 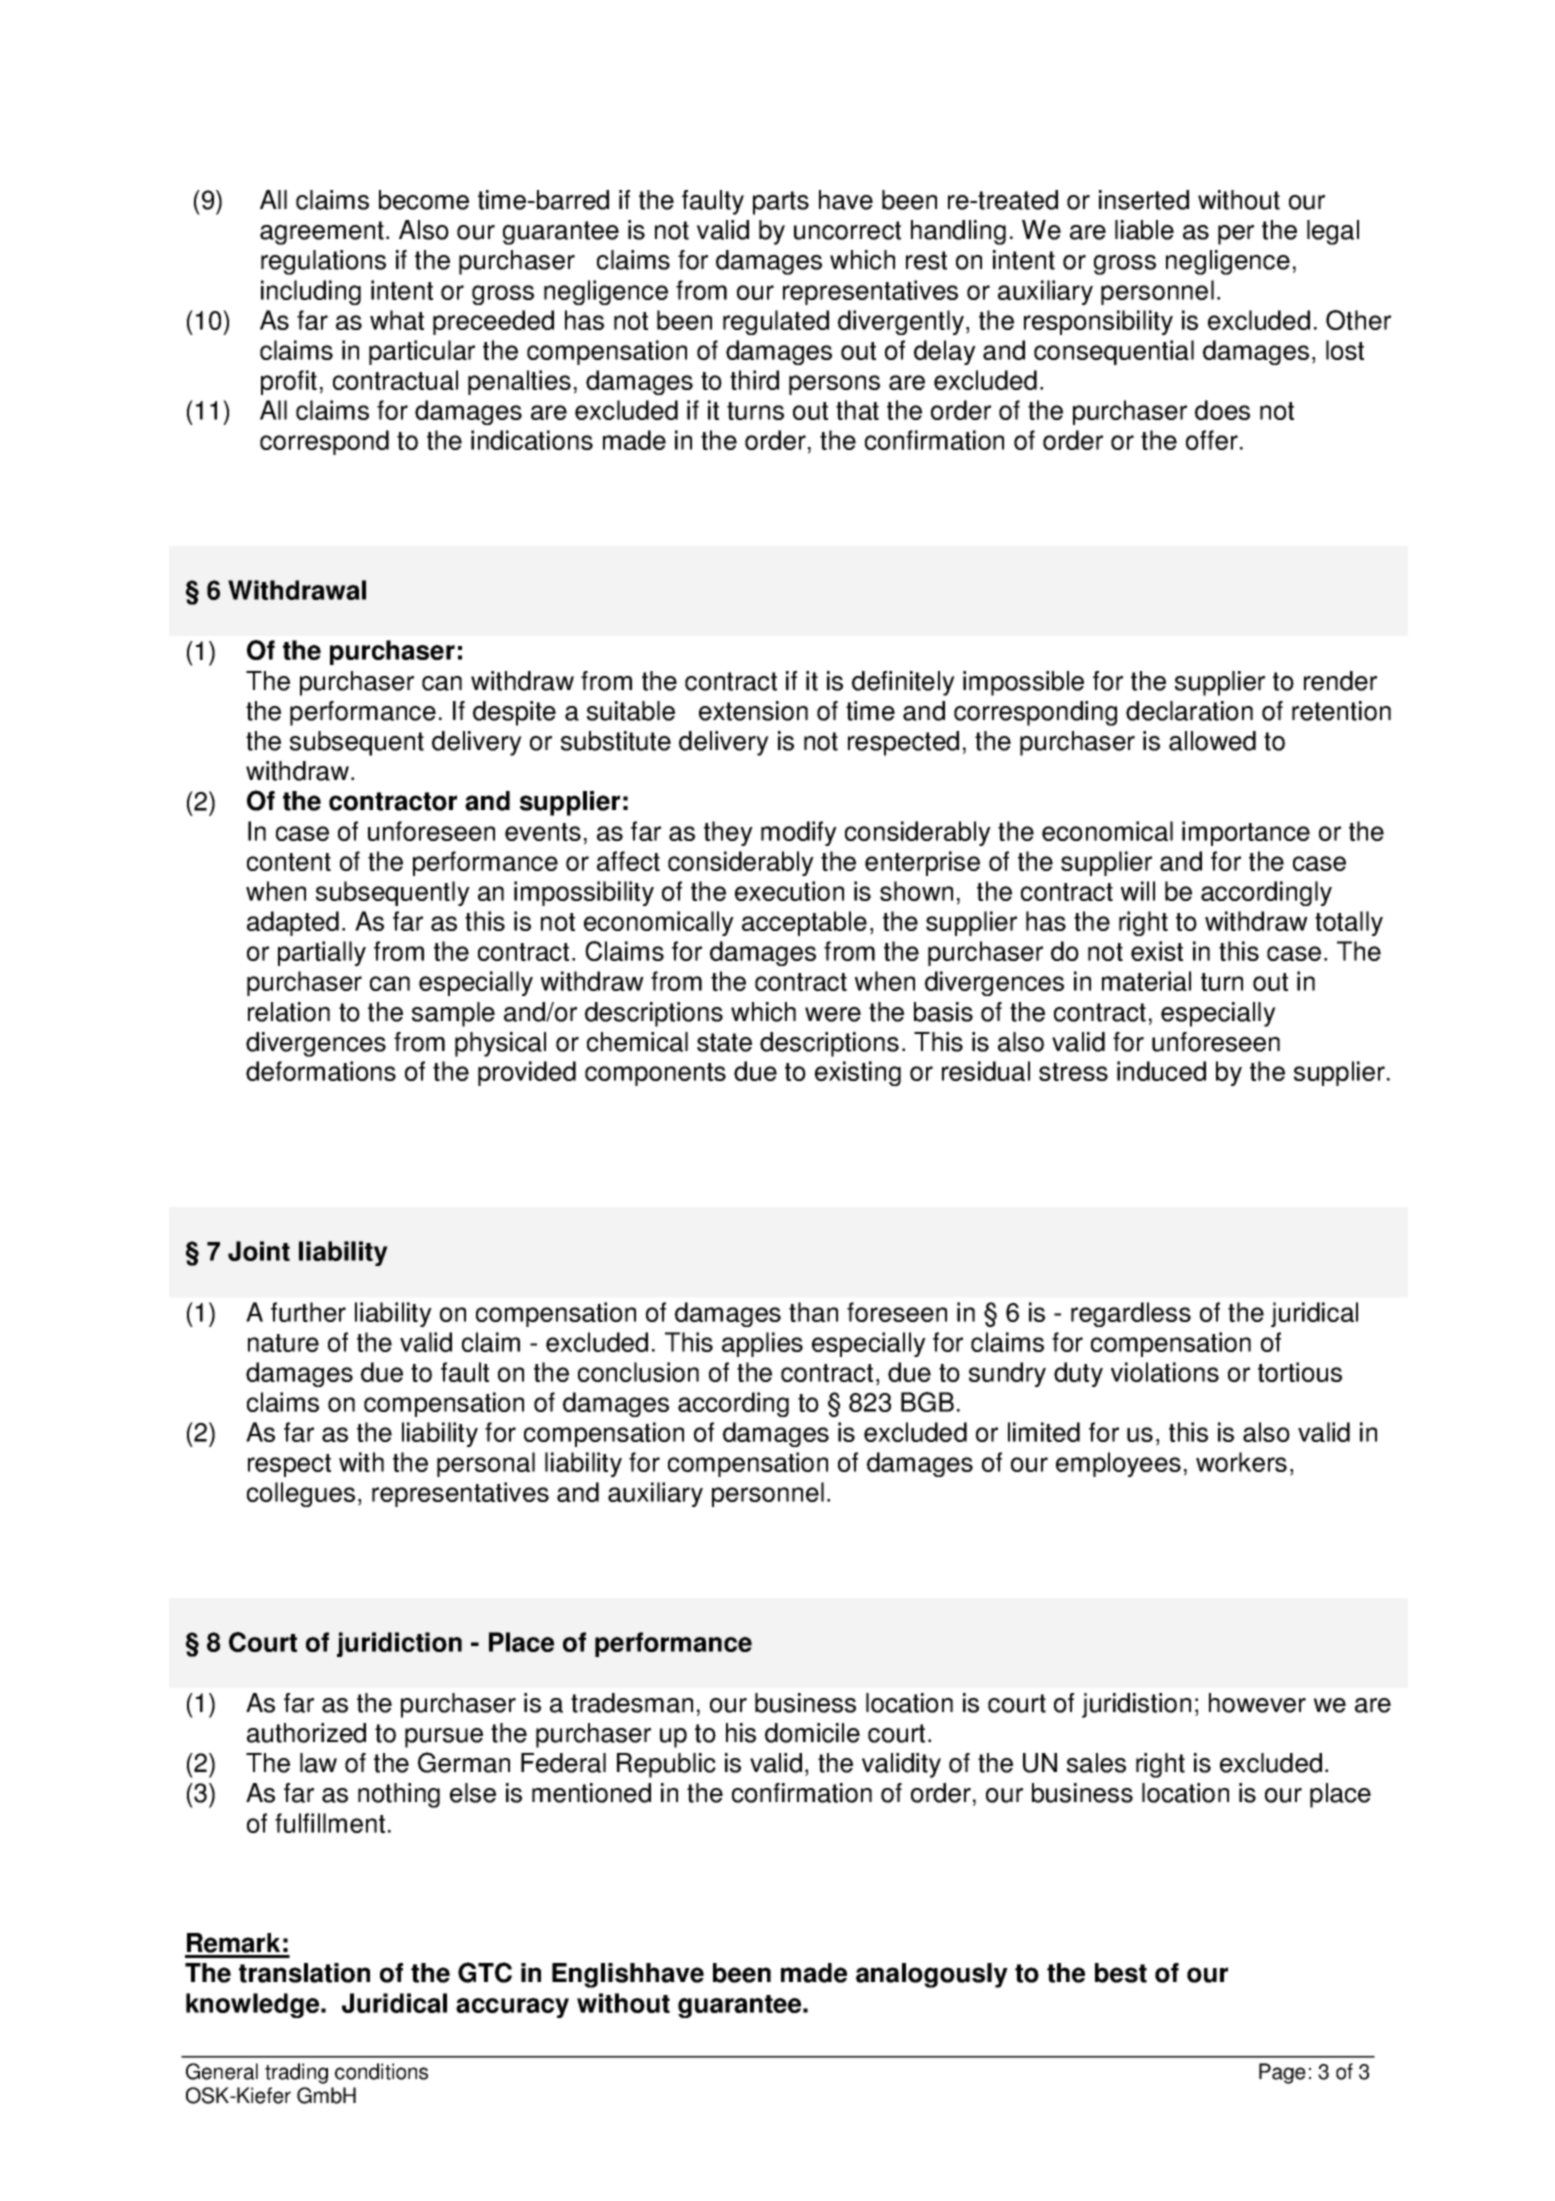 I want to click on collegues, so click(x=301, y=1494).
